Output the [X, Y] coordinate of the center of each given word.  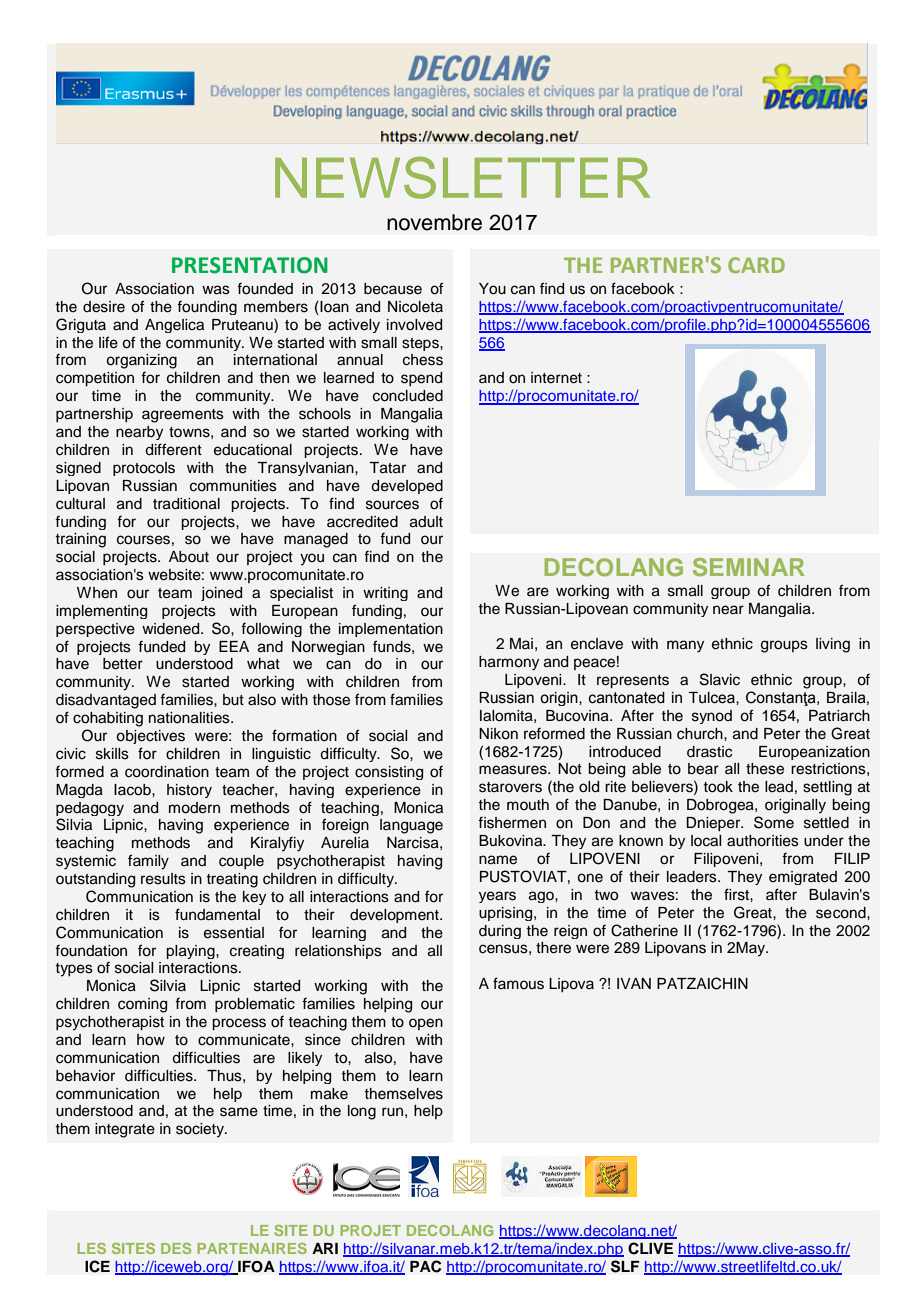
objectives [150, 737]
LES [91, 1248]
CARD [756, 265]
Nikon [498, 734]
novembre [434, 222]
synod [712, 717]
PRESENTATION [250, 265]
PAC [425, 1266]
